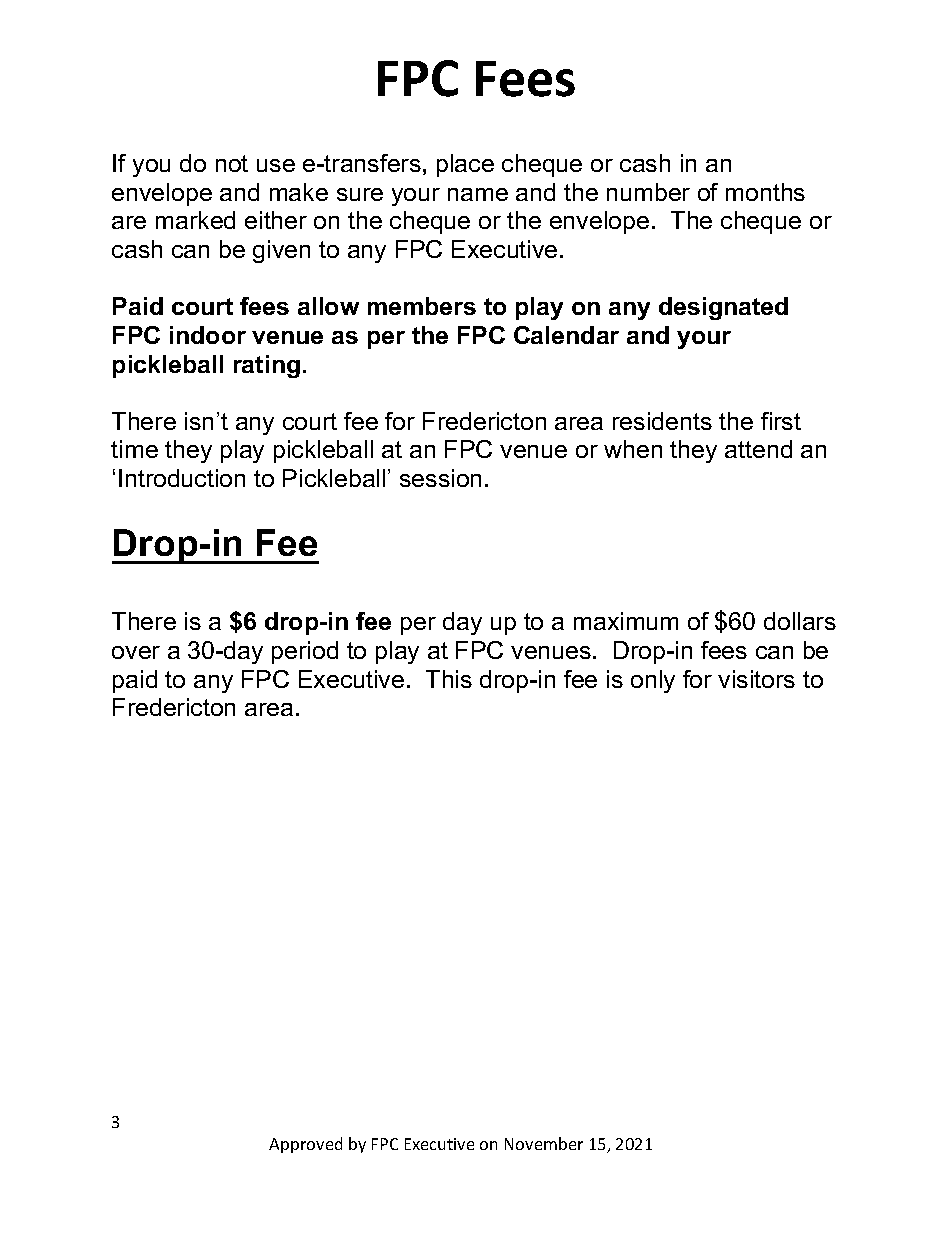 This screenshot has height=1233, width=952. Describe the element at coordinates (449, 679) in the screenshot. I see `This` at that location.
